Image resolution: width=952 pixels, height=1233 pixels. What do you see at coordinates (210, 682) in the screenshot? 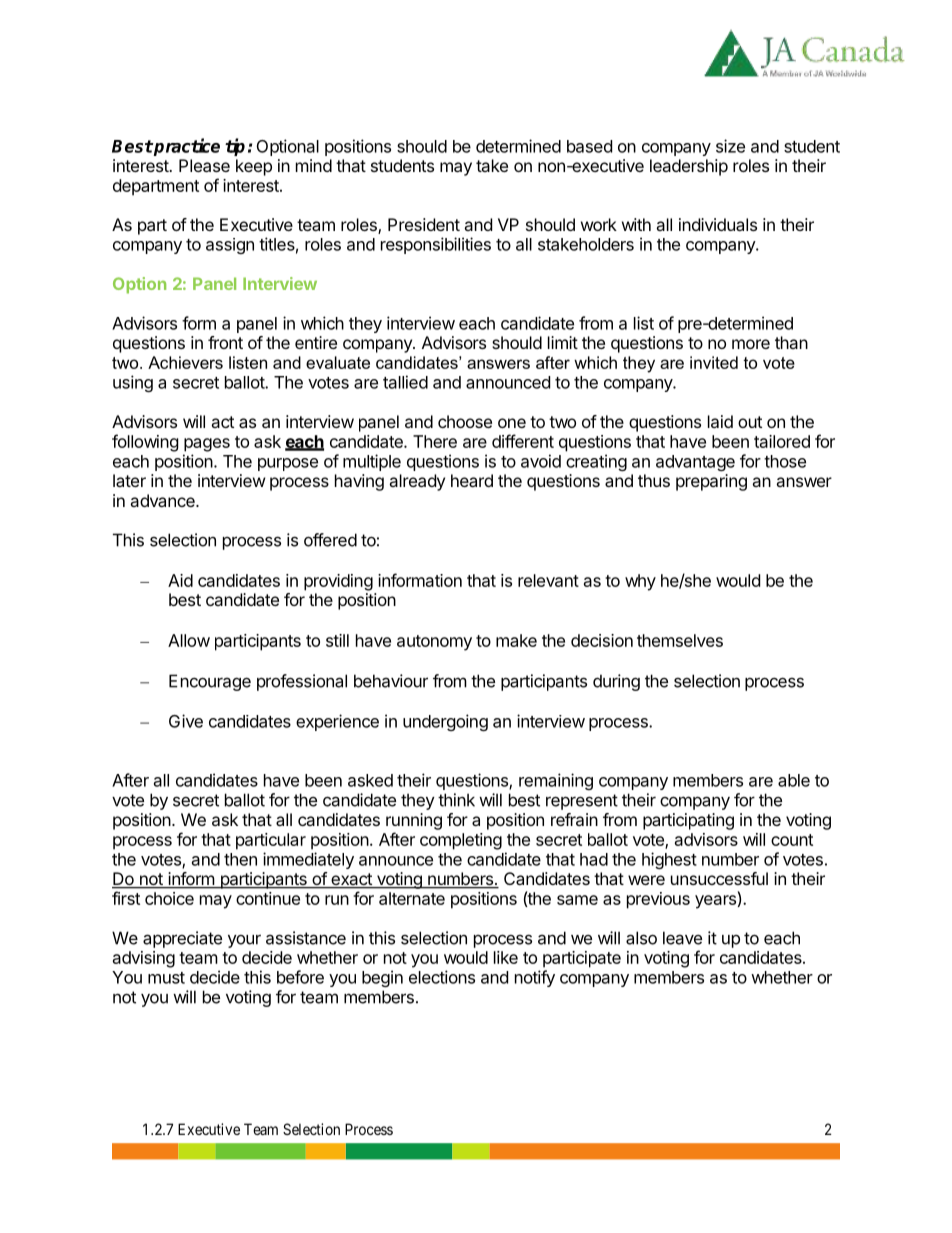
I see `Encourage` at bounding box center [210, 682].
